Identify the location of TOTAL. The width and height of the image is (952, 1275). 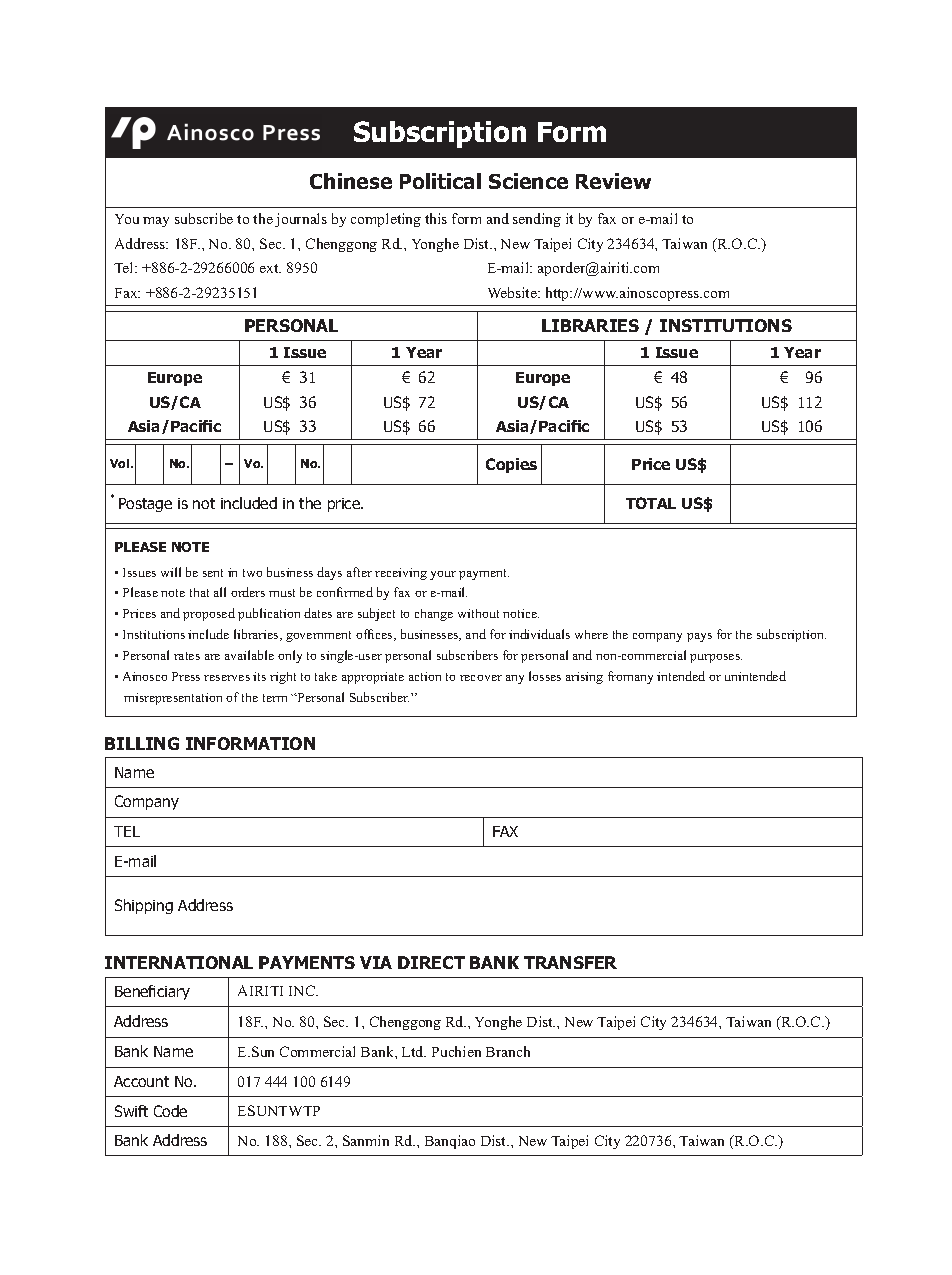
(651, 503).
